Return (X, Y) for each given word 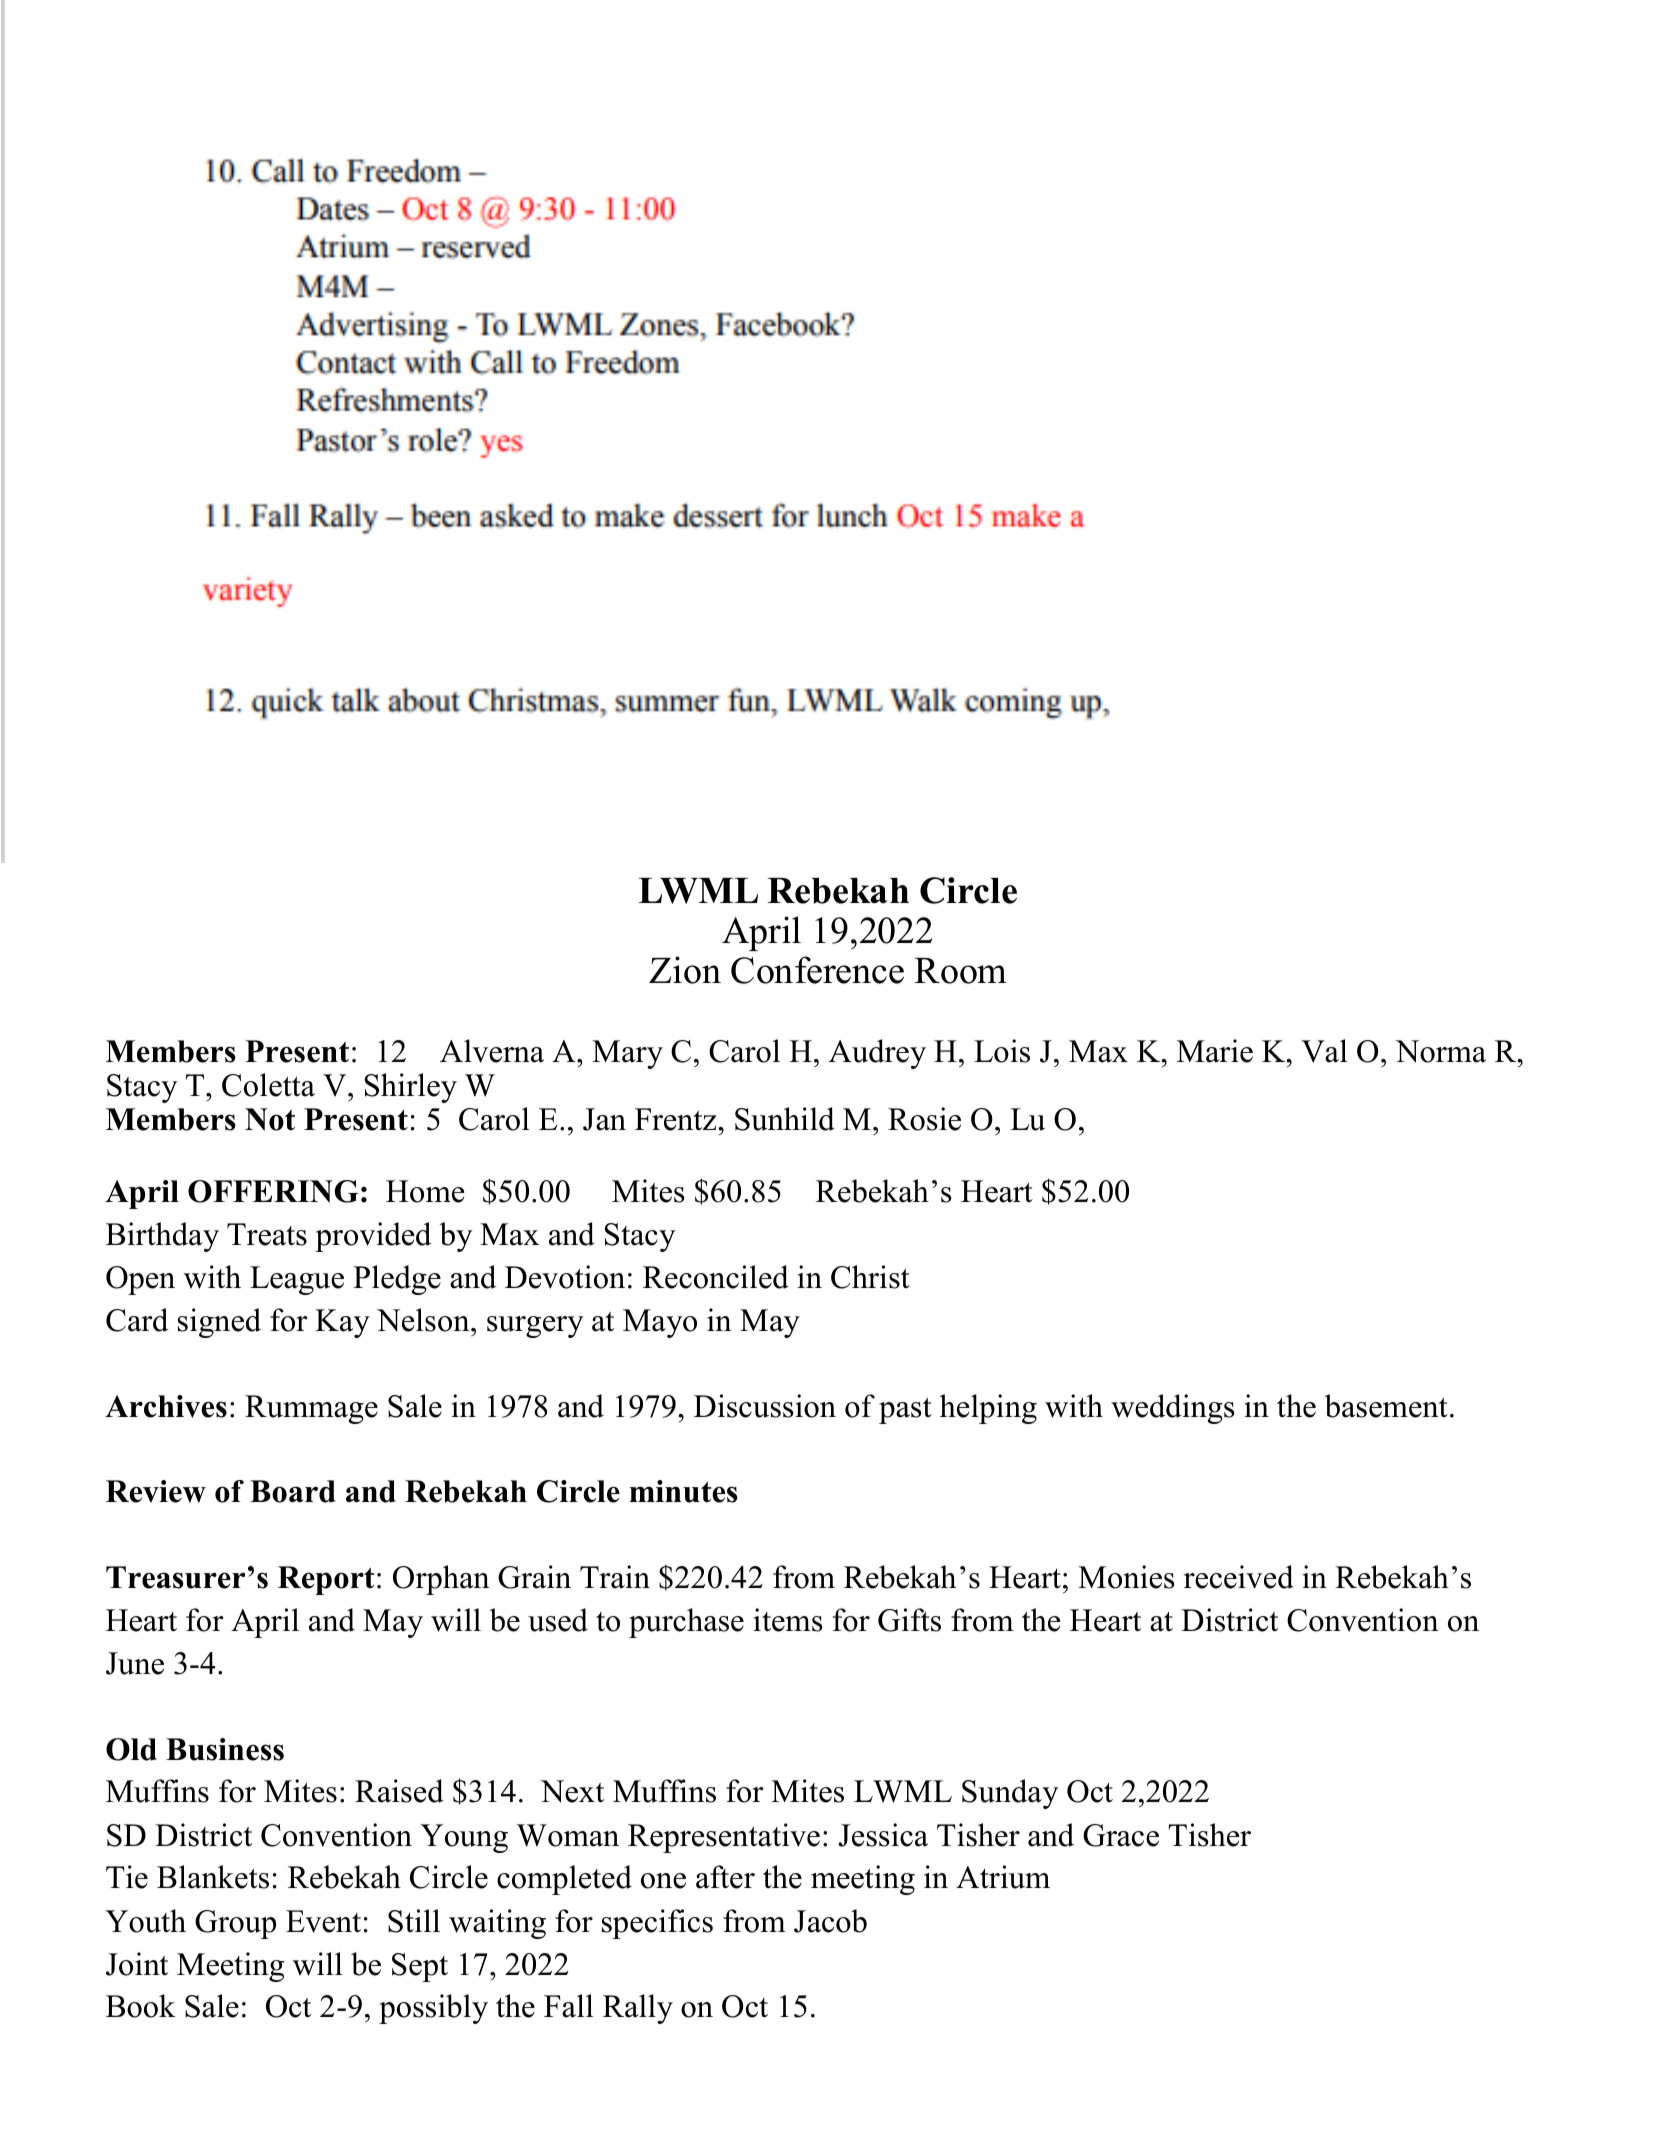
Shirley (410, 1088)
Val (1324, 1051)
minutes (684, 1491)
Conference (817, 970)
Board (293, 1491)
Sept (420, 1967)
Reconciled (716, 1277)
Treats (267, 1234)
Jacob (830, 1921)
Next (572, 1791)
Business (225, 1749)
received (1239, 1577)
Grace (1121, 1835)
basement (1386, 1406)
